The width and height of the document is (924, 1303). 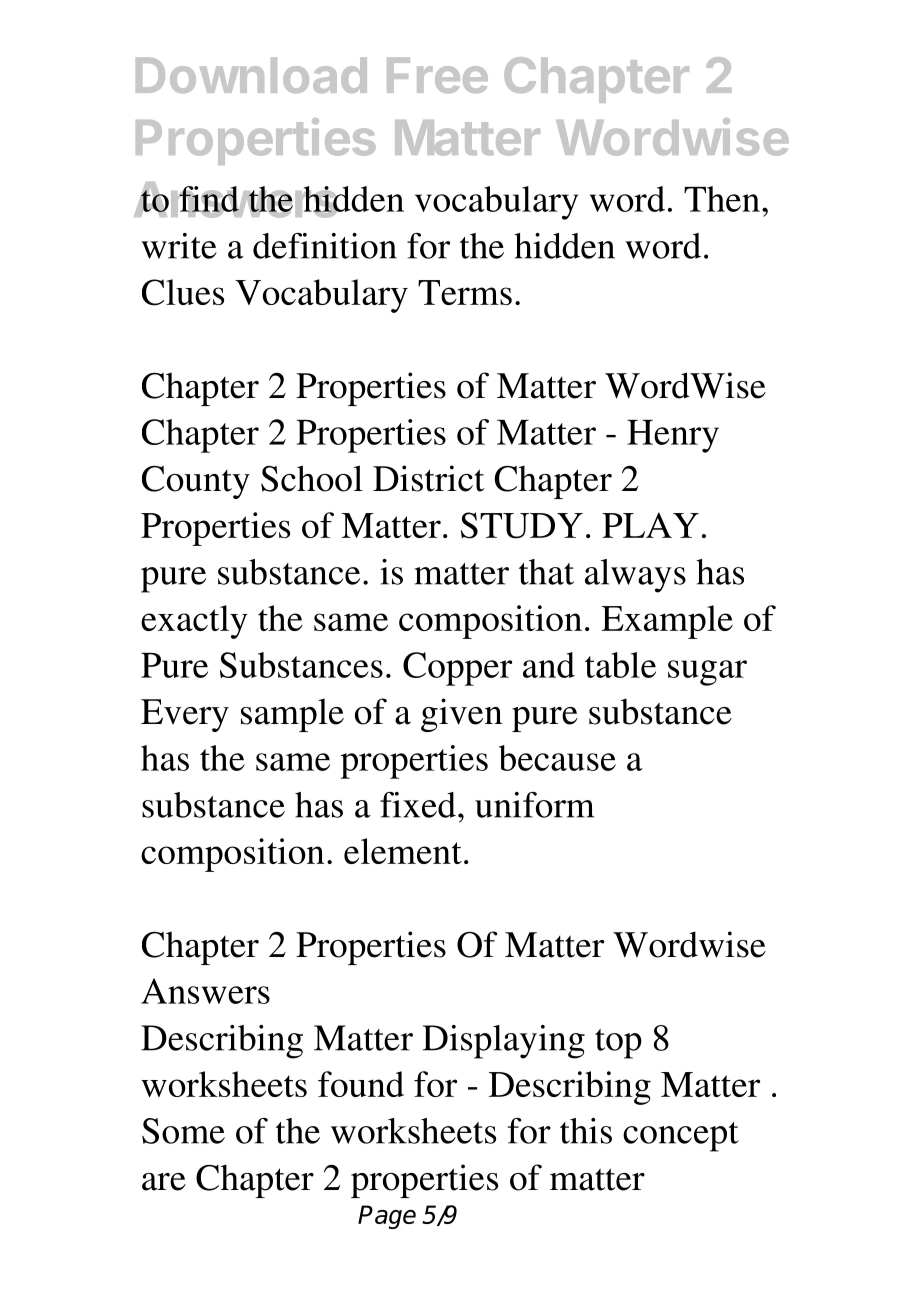 I want to click on exactly, so click(x=194, y=622).
